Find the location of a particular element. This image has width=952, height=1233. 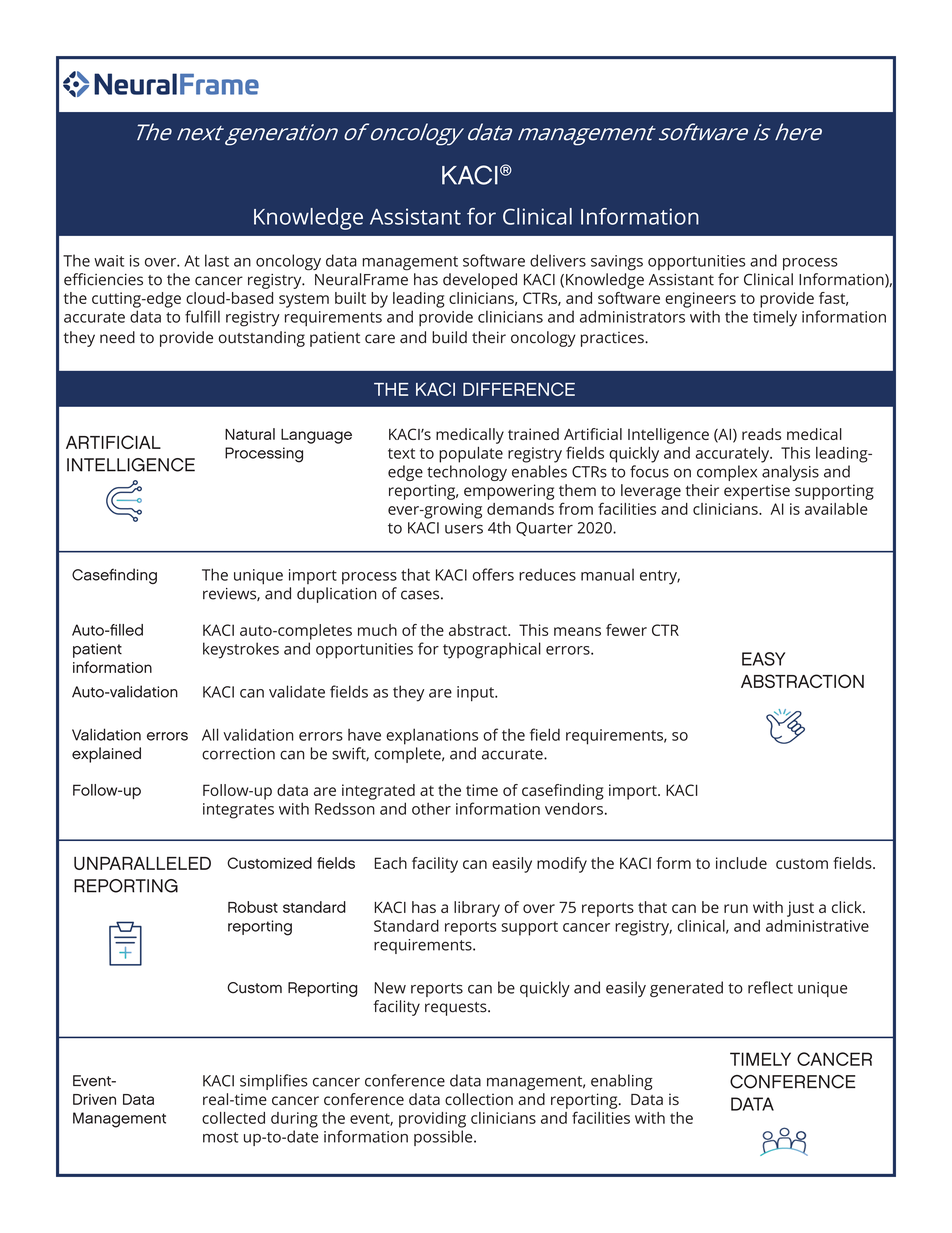

developed is located at coordinates (480, 281).
